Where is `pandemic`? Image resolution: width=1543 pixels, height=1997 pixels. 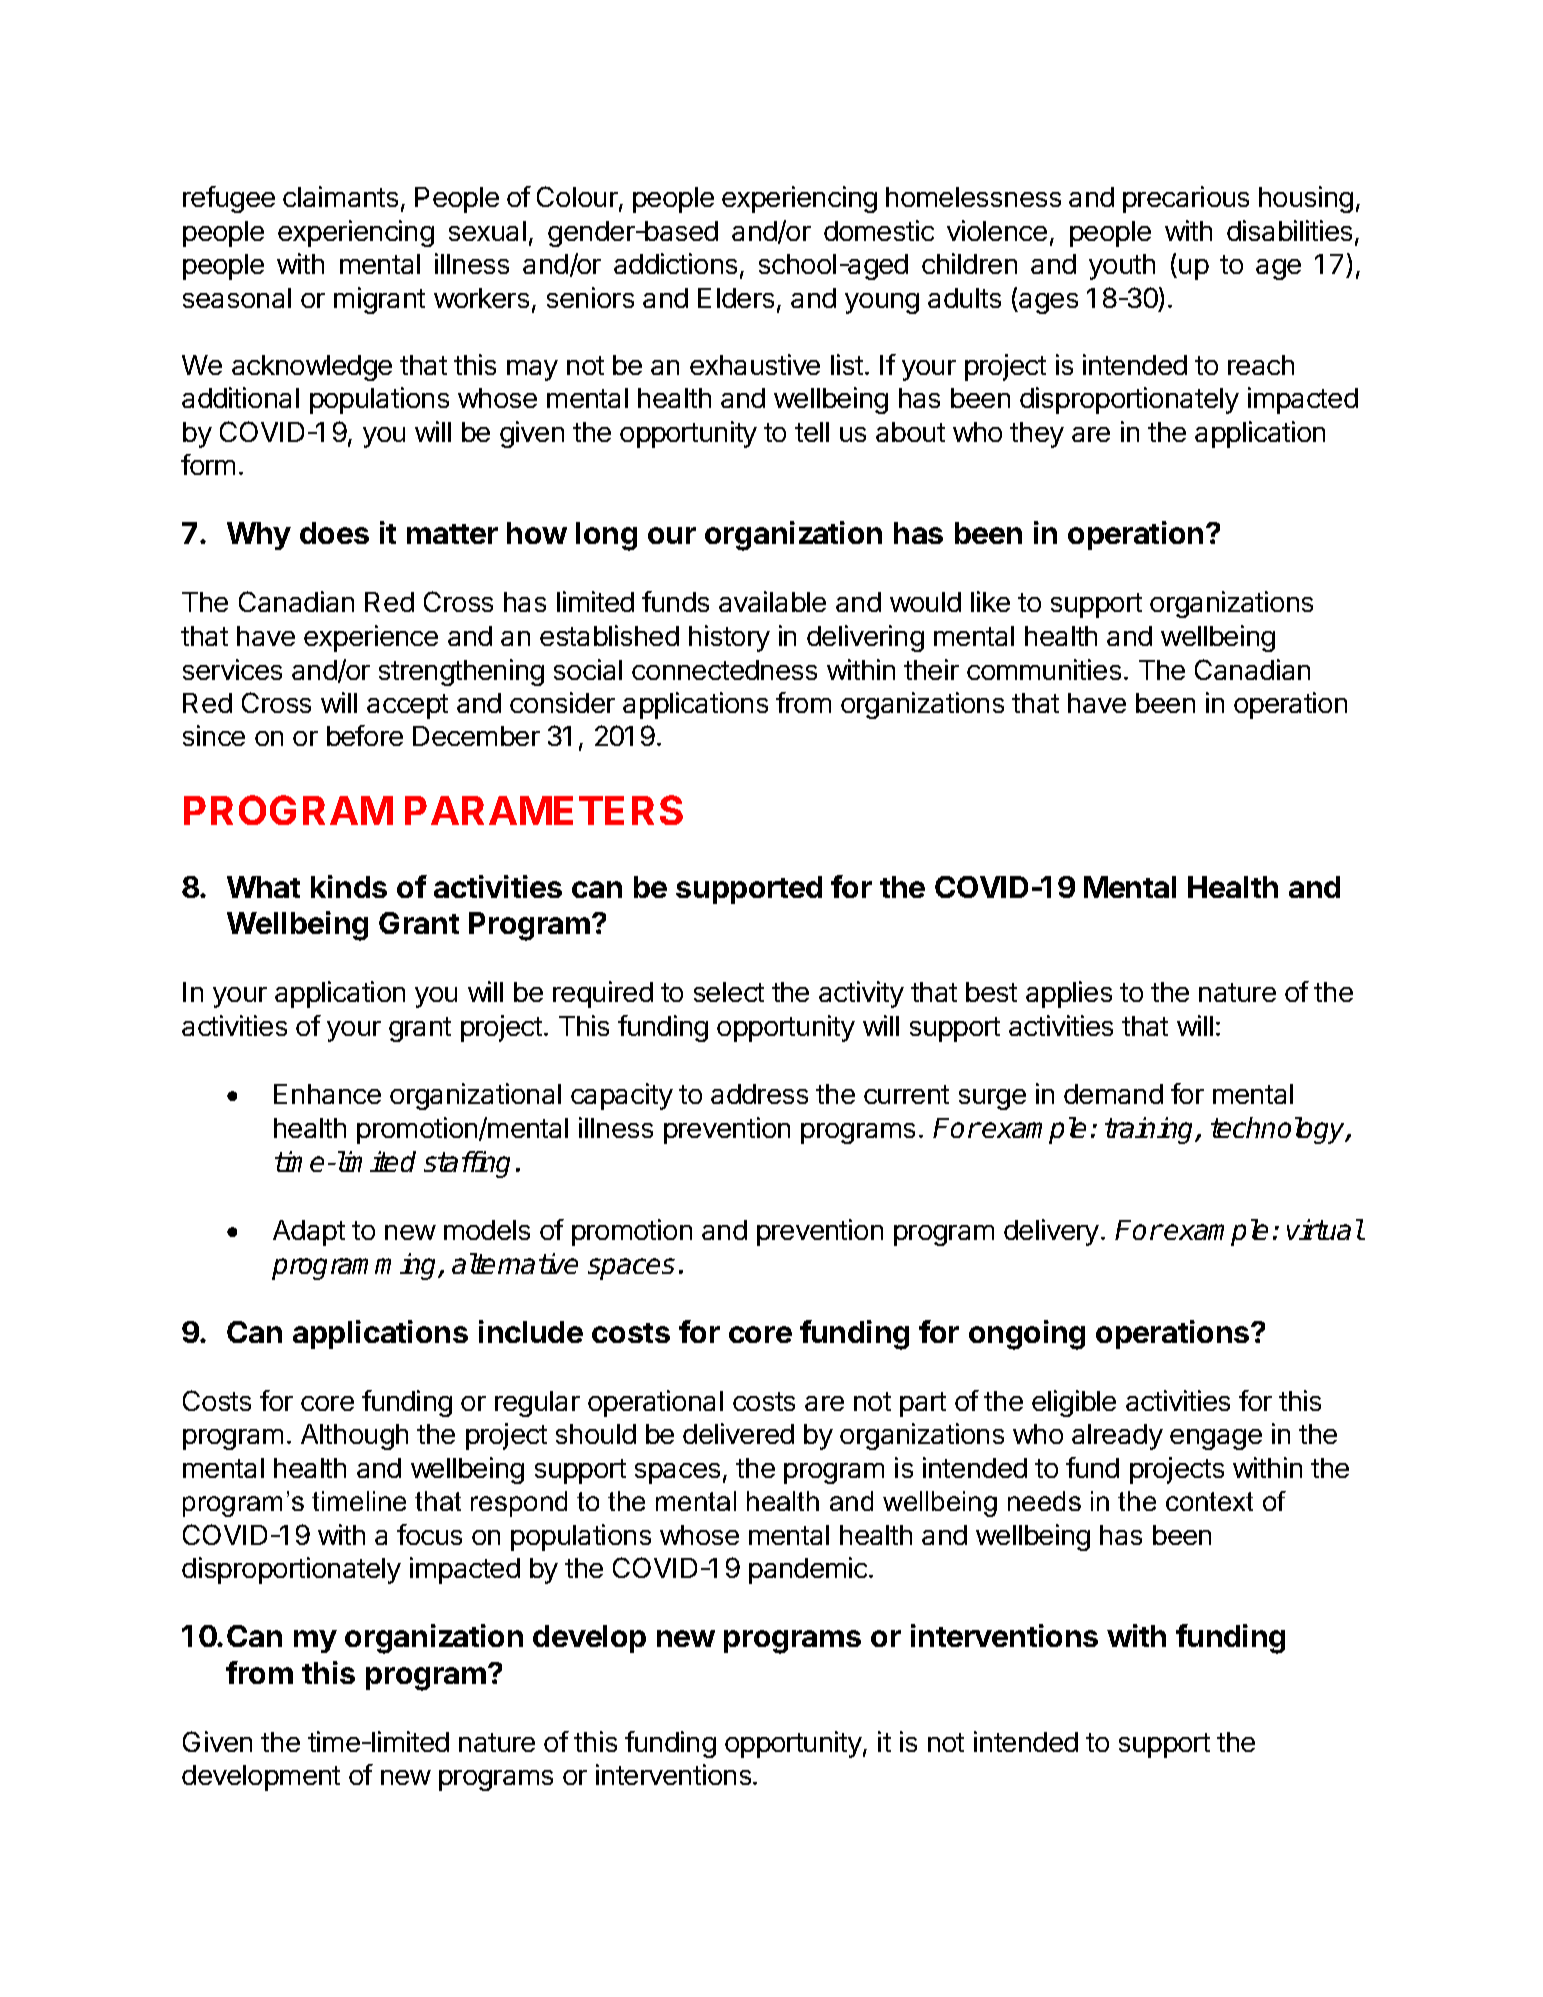
pandemic is located at coordinates (809, 1570).
